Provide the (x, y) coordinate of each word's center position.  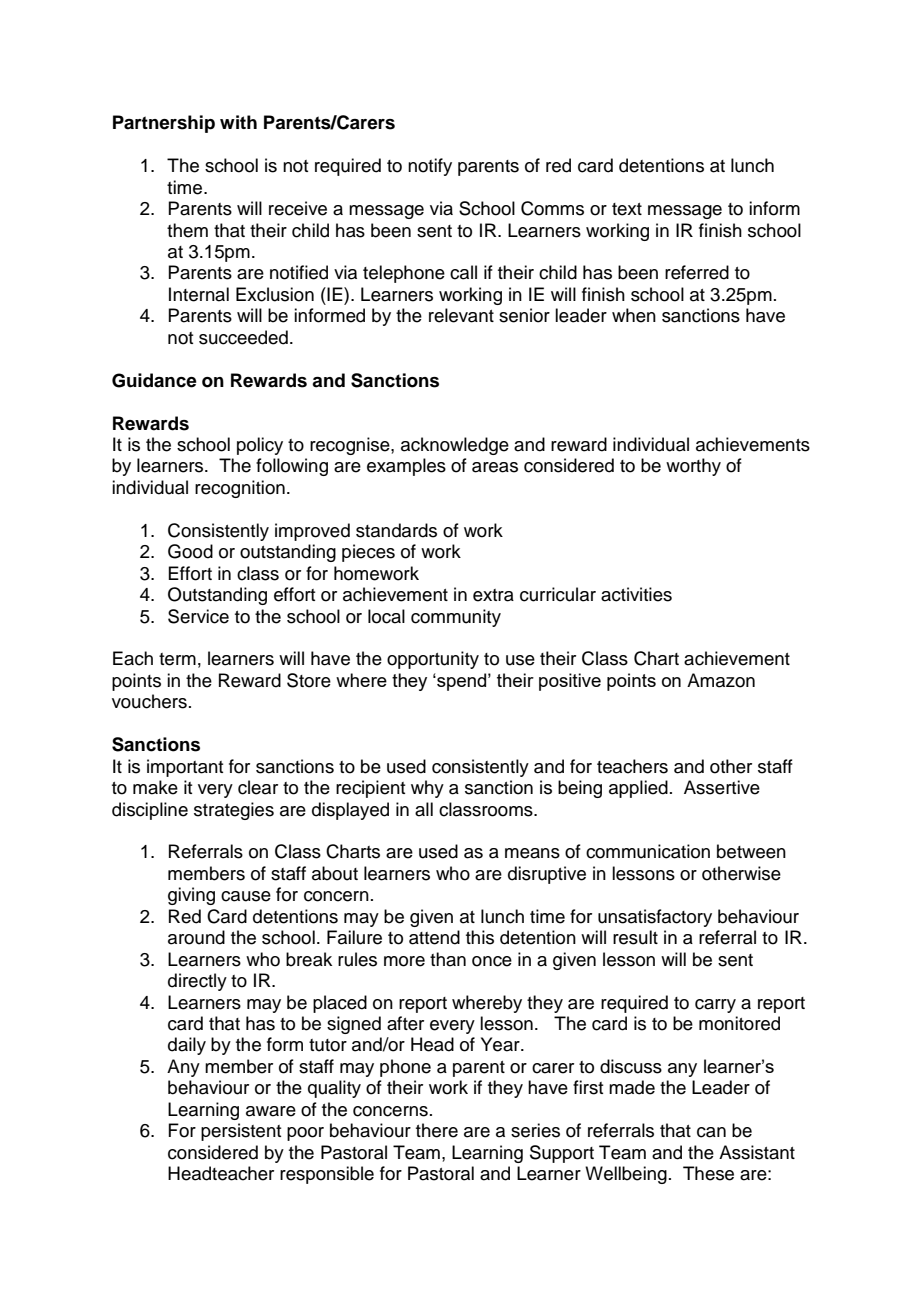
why (427, 789)
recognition (240, 489)
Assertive (722, 787)
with (238, 122)
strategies (234, 811)
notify (430, 167)
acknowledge (455, 446)
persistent (241, 1132)
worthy (693, 467)
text (627, 209)
